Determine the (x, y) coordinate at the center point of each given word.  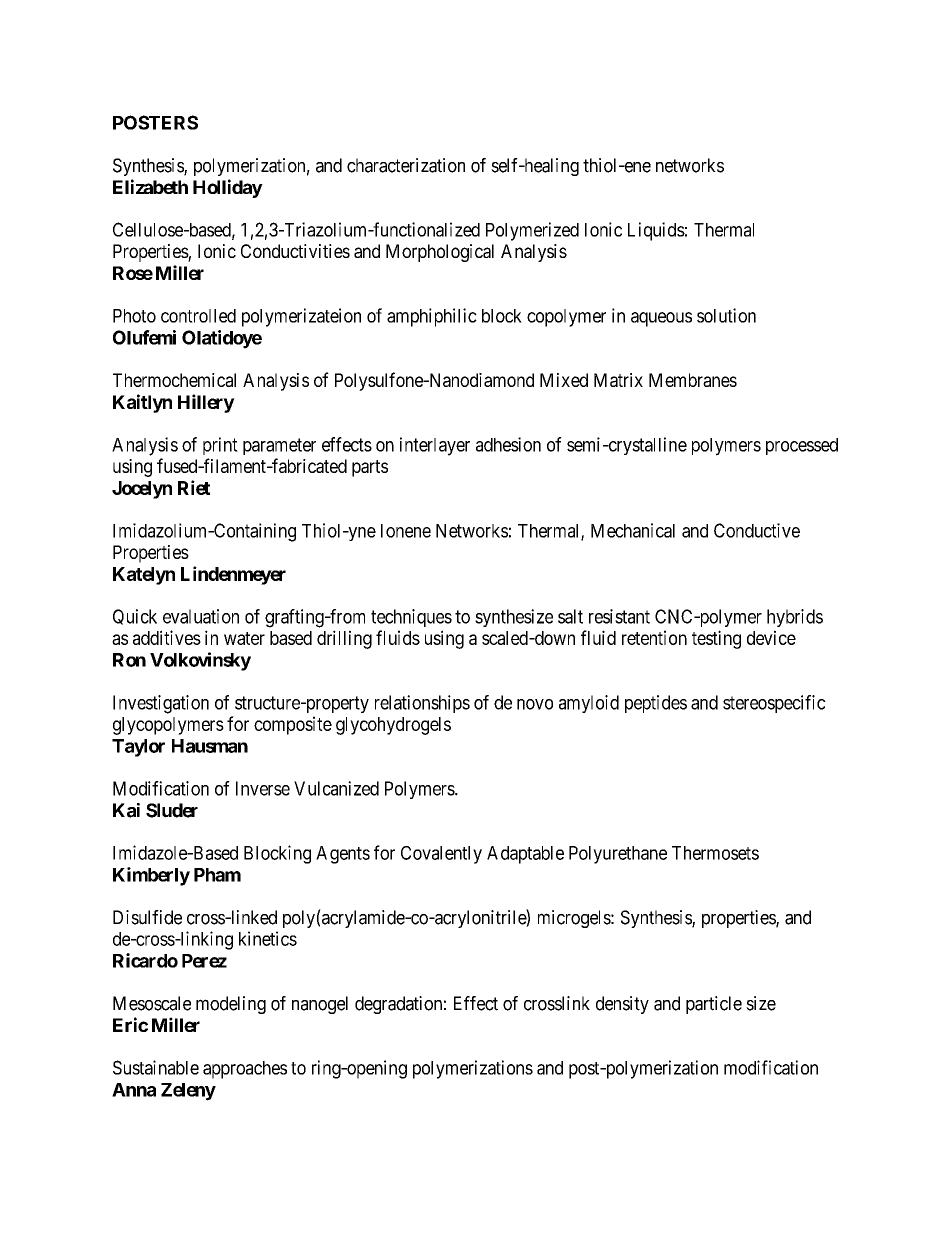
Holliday (228, 188)
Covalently (441, 855)
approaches (245, 1070)
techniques (411, 618)
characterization (406, 165)
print (220, 446)
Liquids (656, 231)
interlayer (435, 446)
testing (716, 639)
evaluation (201, 616)
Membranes (693, 380)
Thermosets (715, 853)
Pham (217, 875)
